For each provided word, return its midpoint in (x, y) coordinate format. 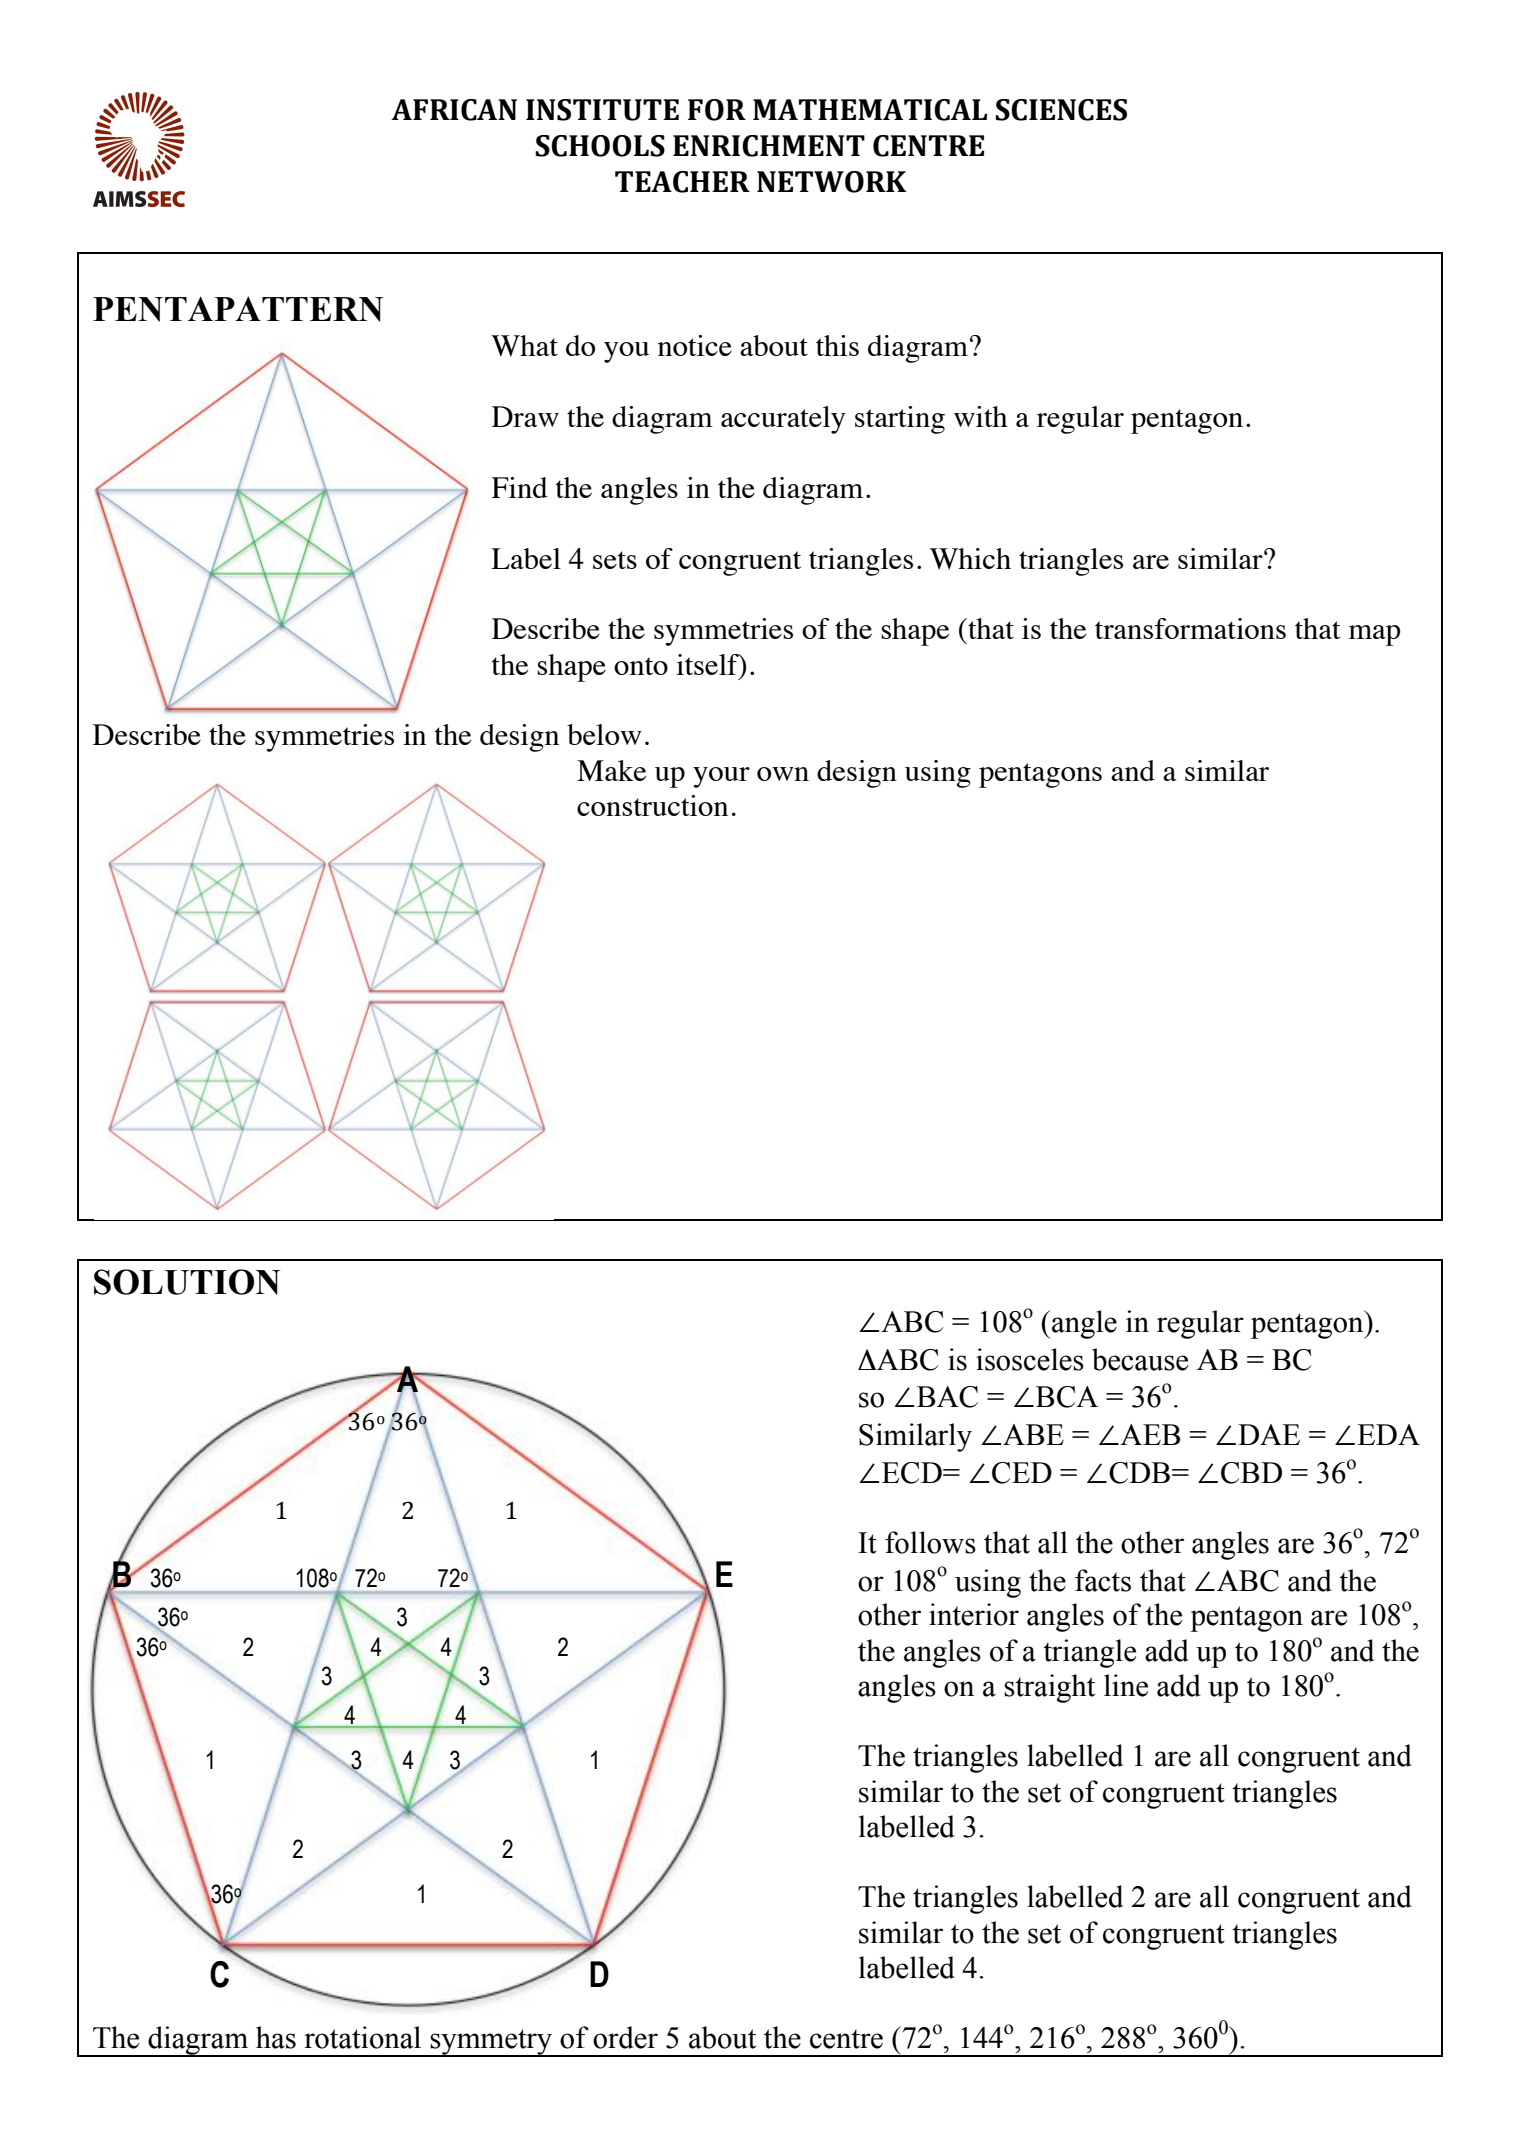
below (604, 734)
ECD (913, 1473)
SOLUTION (187, 1282)
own (783, 774)
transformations (1190, 628)
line (1126, 1685)
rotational (362, 2037)
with (980, 416)
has (276, 2037)
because (1140, 1359)
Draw (525, 416)
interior (974, 1614)
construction (652, 805)
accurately (783, 420)
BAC (946, 1397)
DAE (1269, 1434)
